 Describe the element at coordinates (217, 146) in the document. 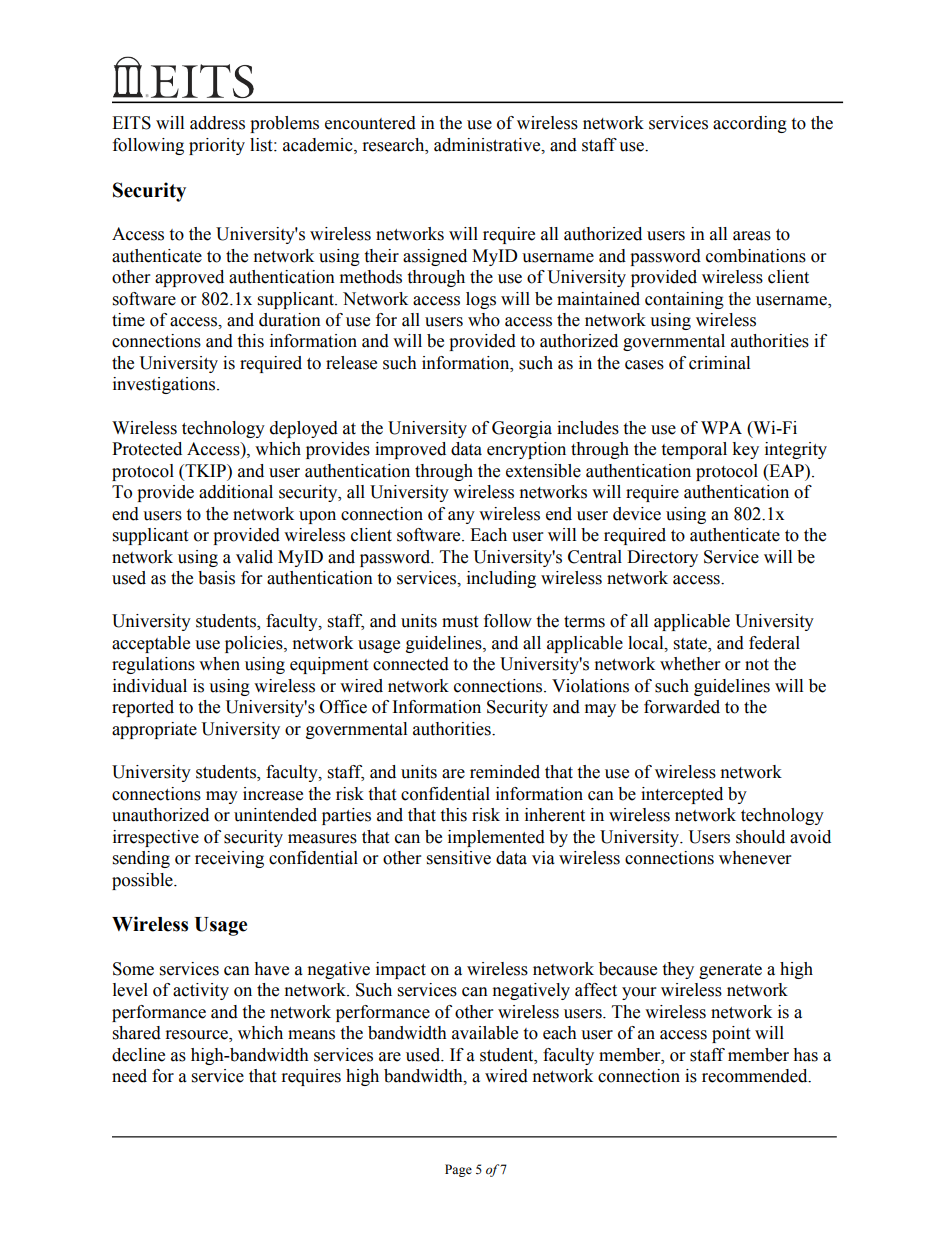

I see `priority` at that location.
